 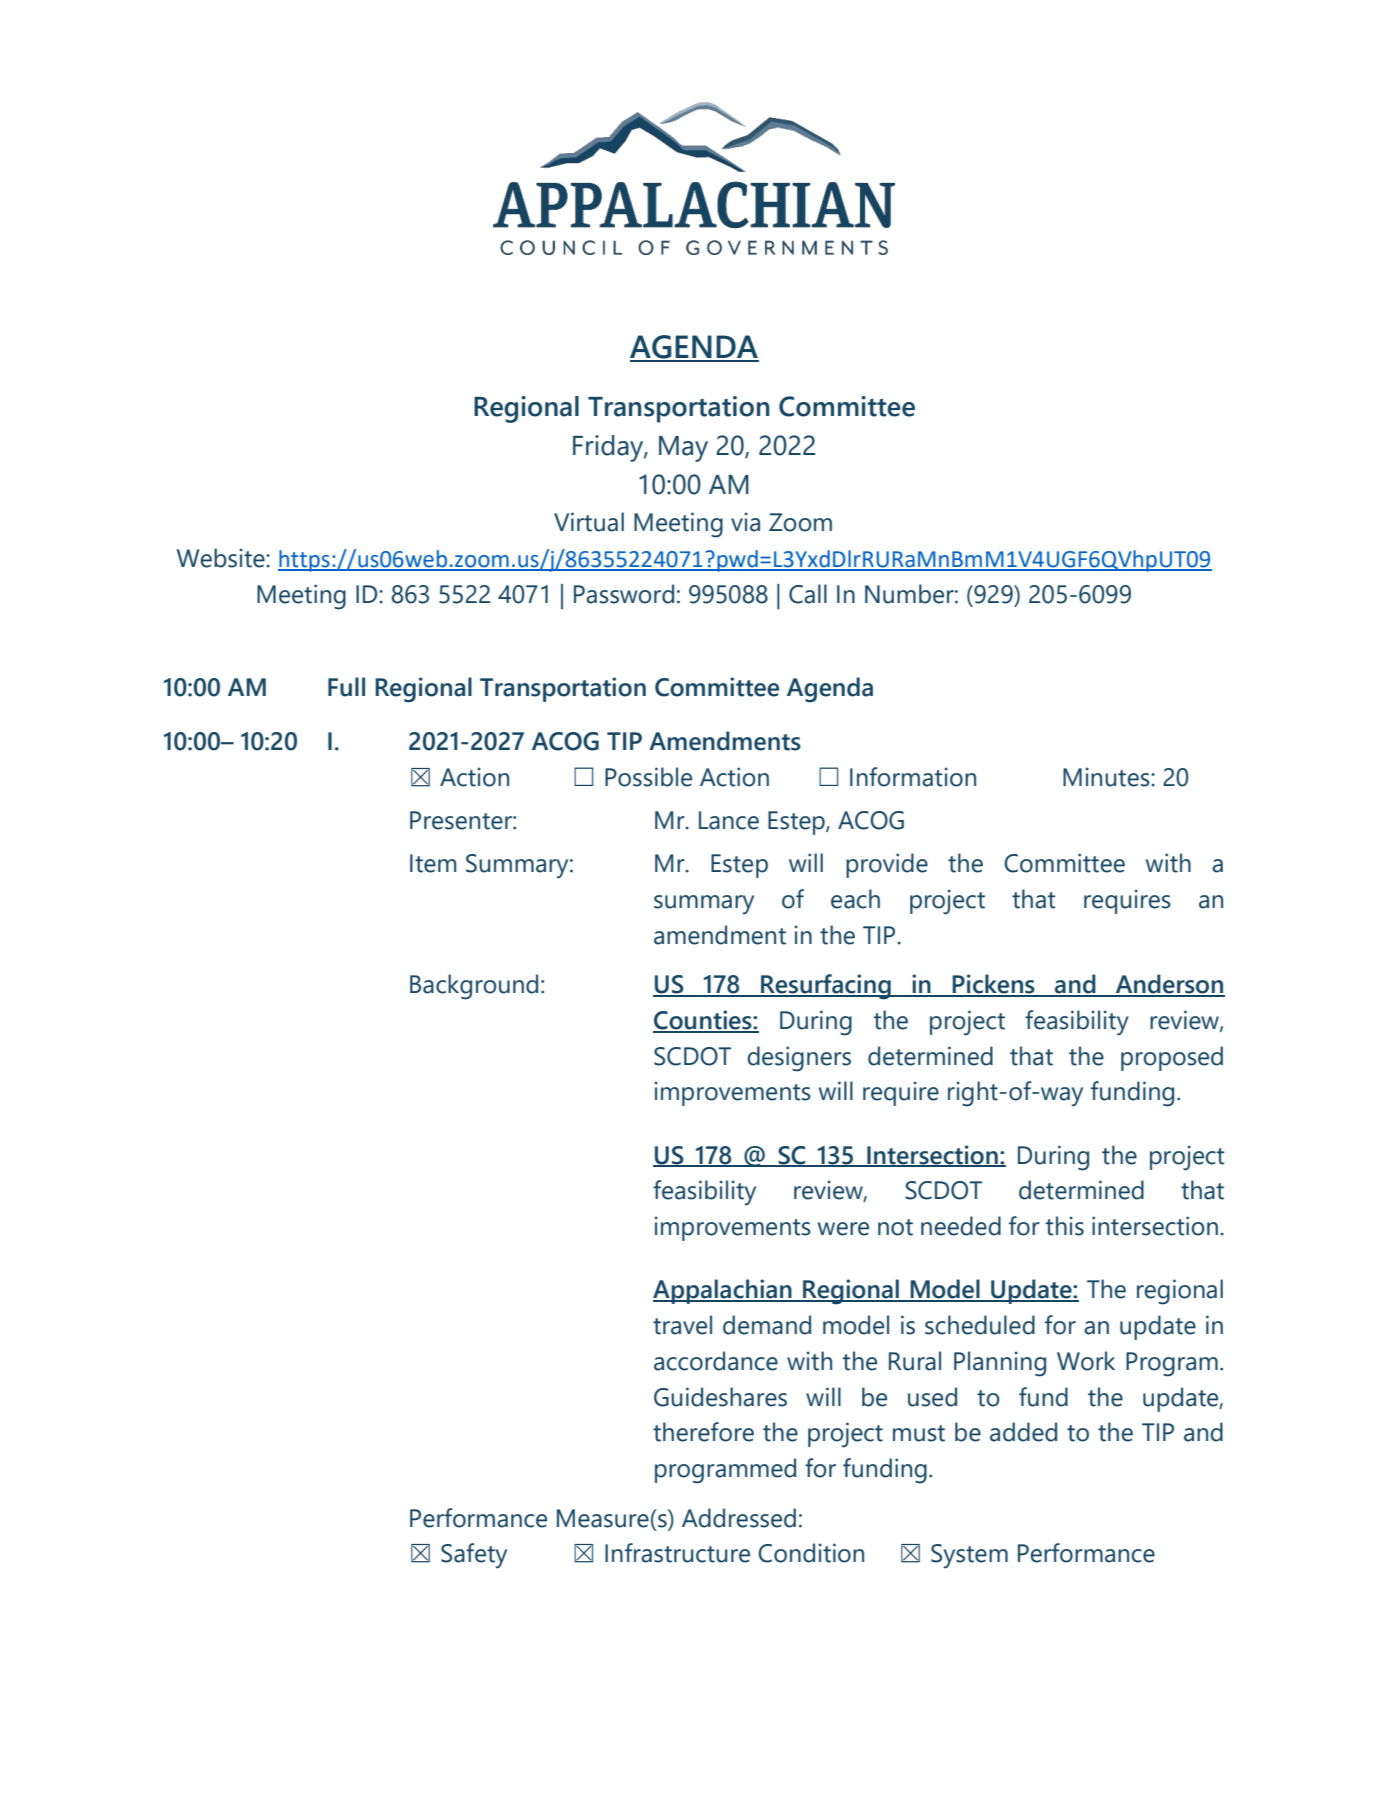 I want to click on Website, so click(x=222, y=558).
